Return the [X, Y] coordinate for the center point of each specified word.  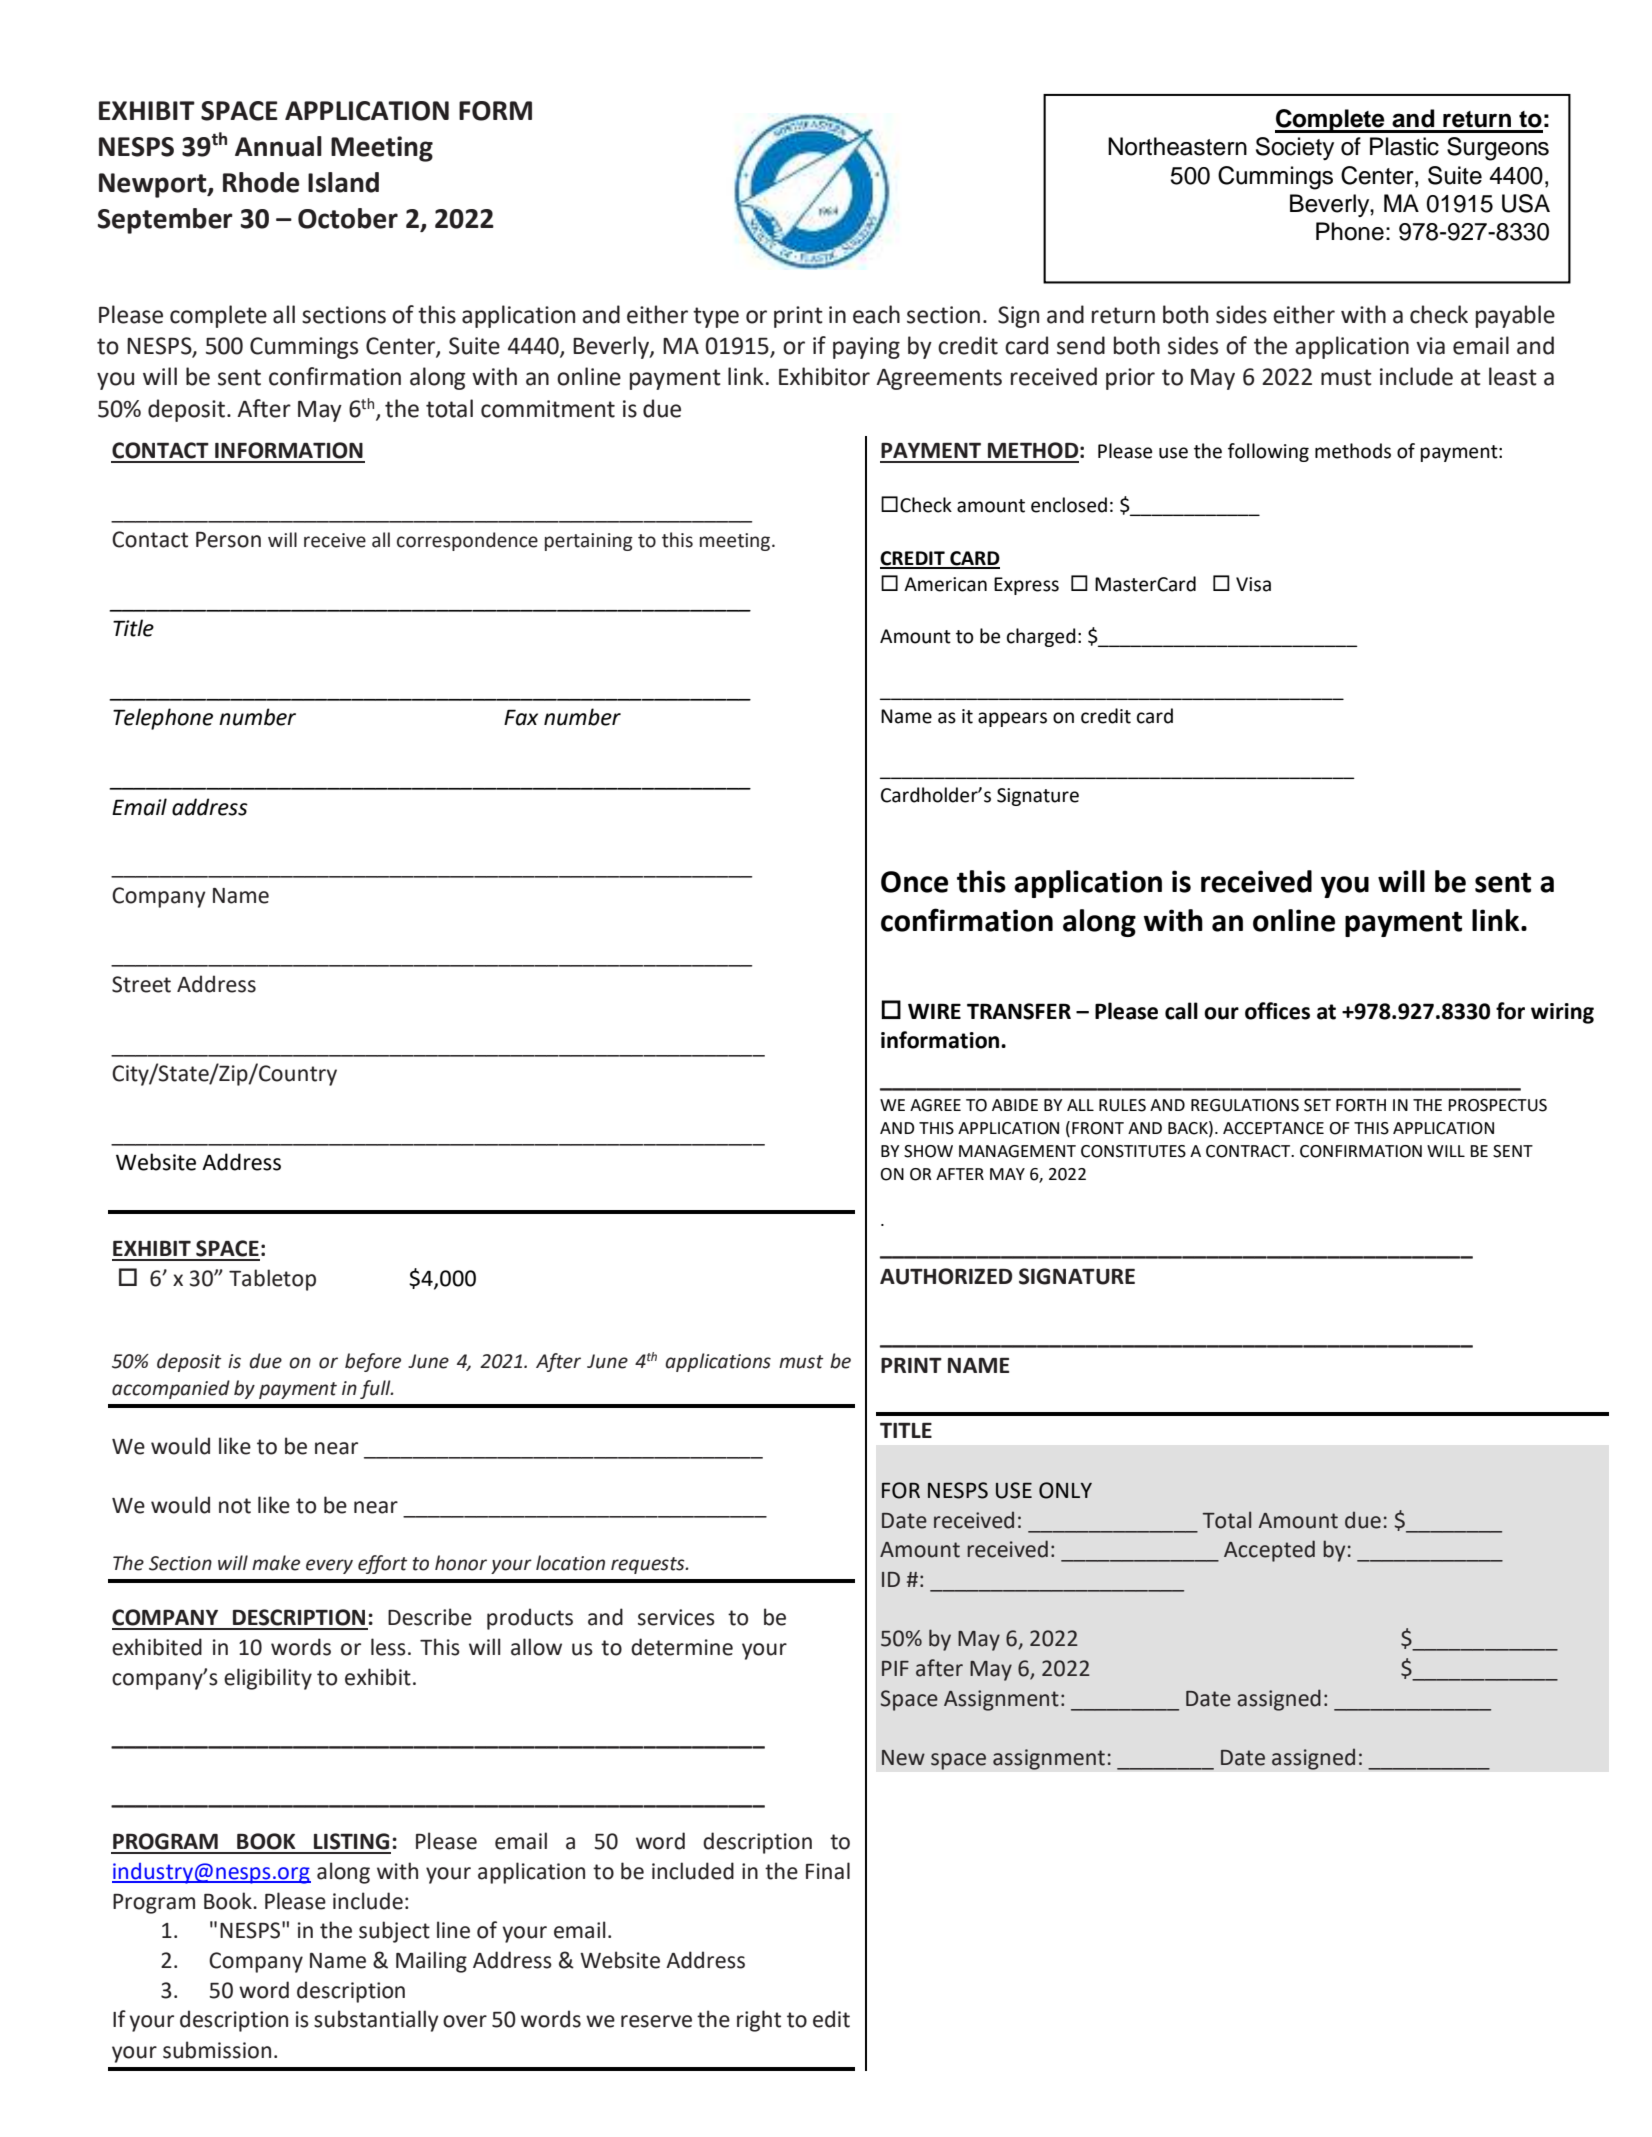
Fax [521, 717]
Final [828, 1871]
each [876, 314]
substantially [376, 2021]
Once [914, 882]
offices [1277, 1011]
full [376, 1389]
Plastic [1404, 146]
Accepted [1269, 1551]
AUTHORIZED [946, 1276]
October [348, 218]
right [759, 2021]
